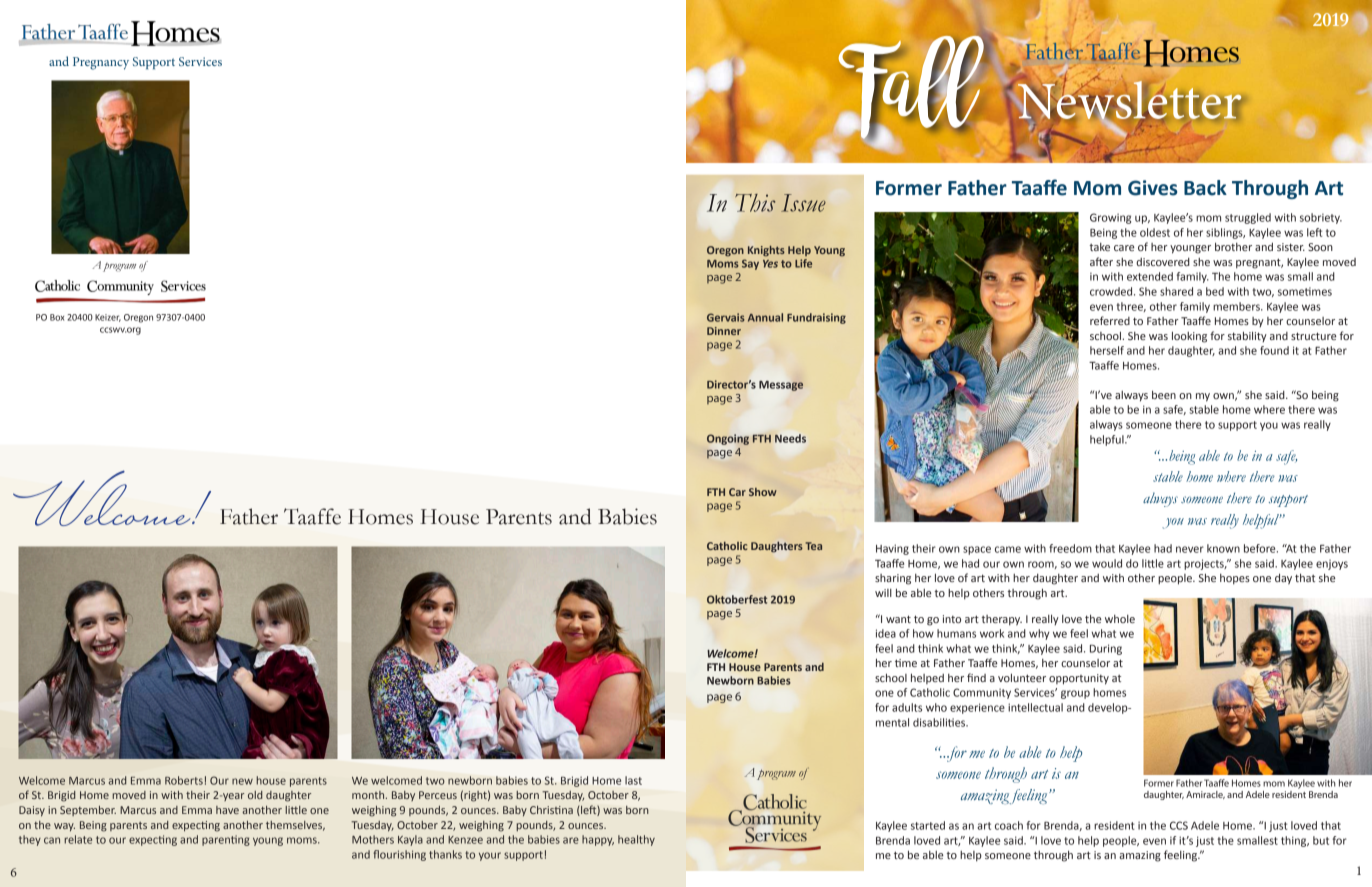 The width and height of the document is (1372, 887). Describe the element at coordinates (724, 331) in the document. I see `Dinner` at that location.
